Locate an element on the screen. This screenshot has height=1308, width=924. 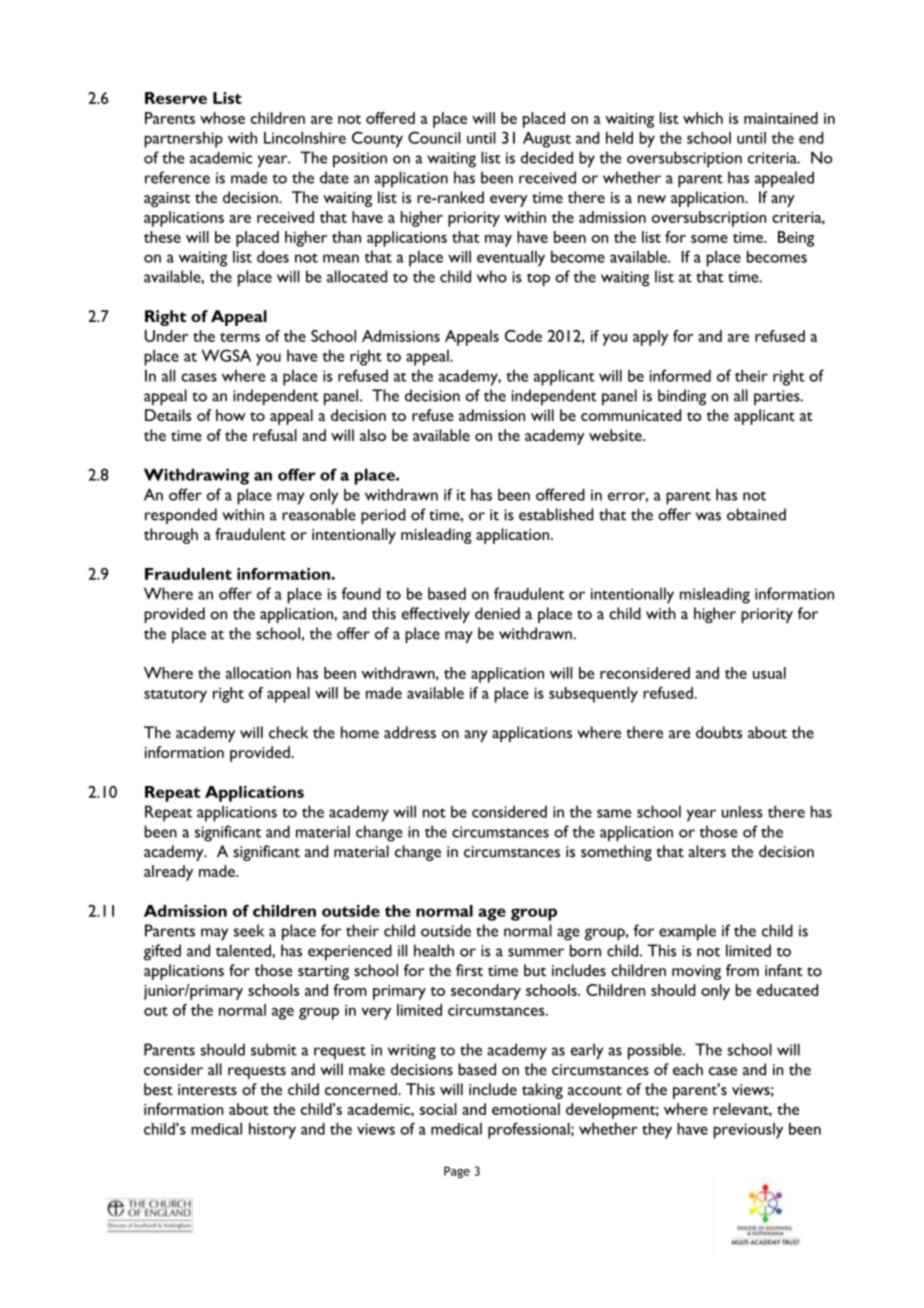
history is located at coordinates (272, 1131).
